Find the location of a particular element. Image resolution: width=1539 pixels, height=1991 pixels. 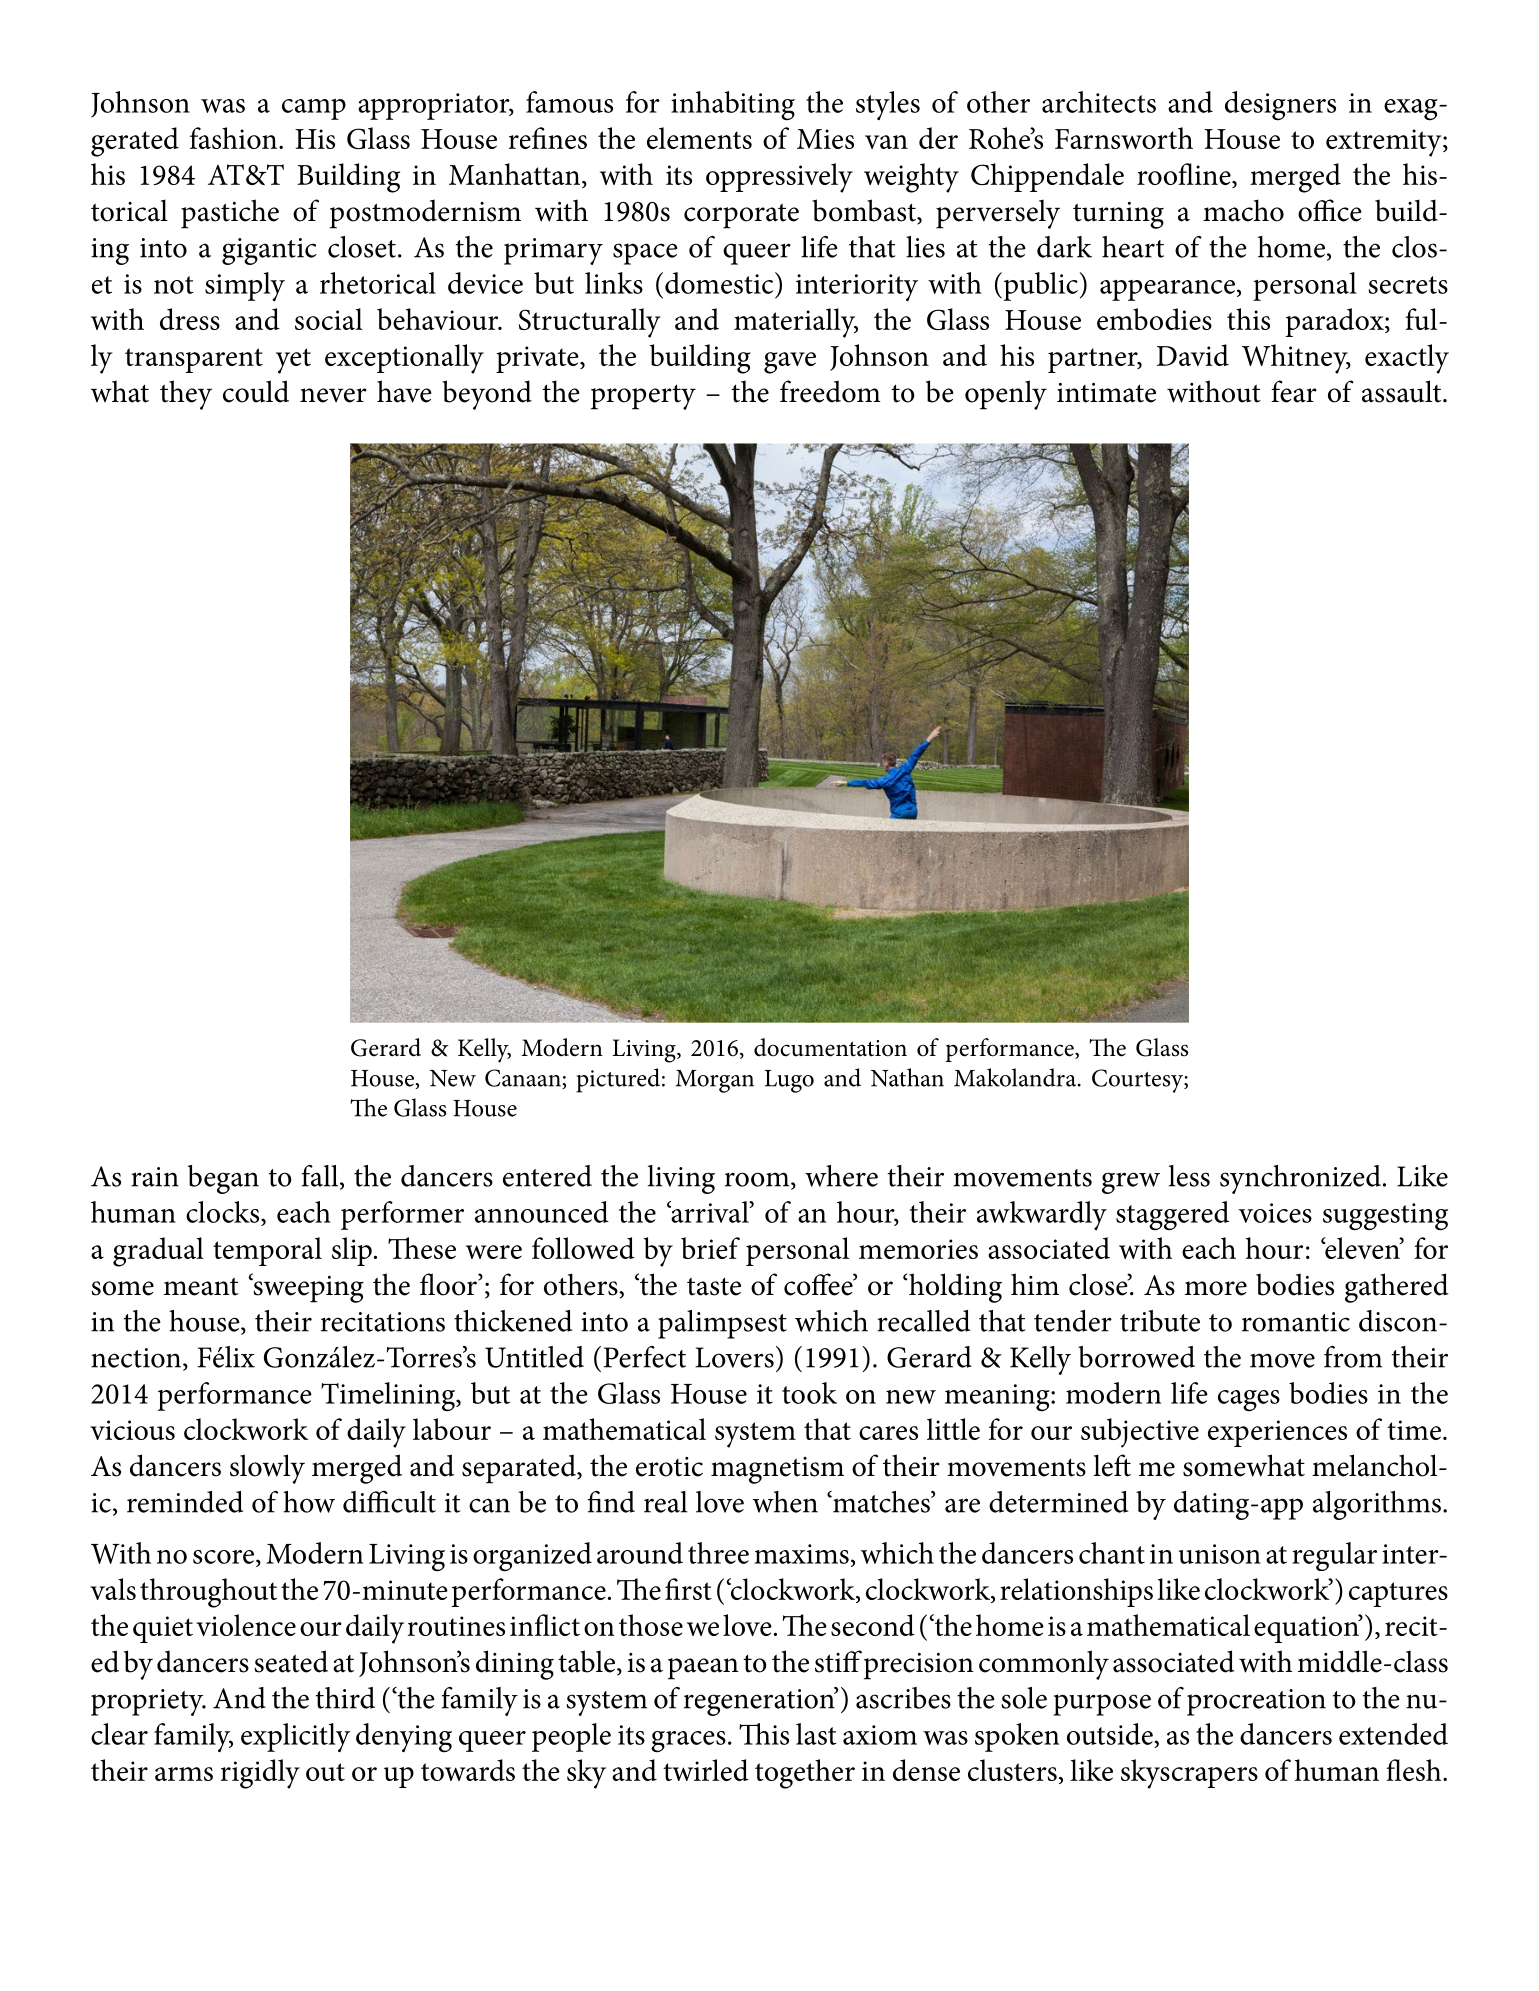

explicitly is located at coordinates (295, 1737).
